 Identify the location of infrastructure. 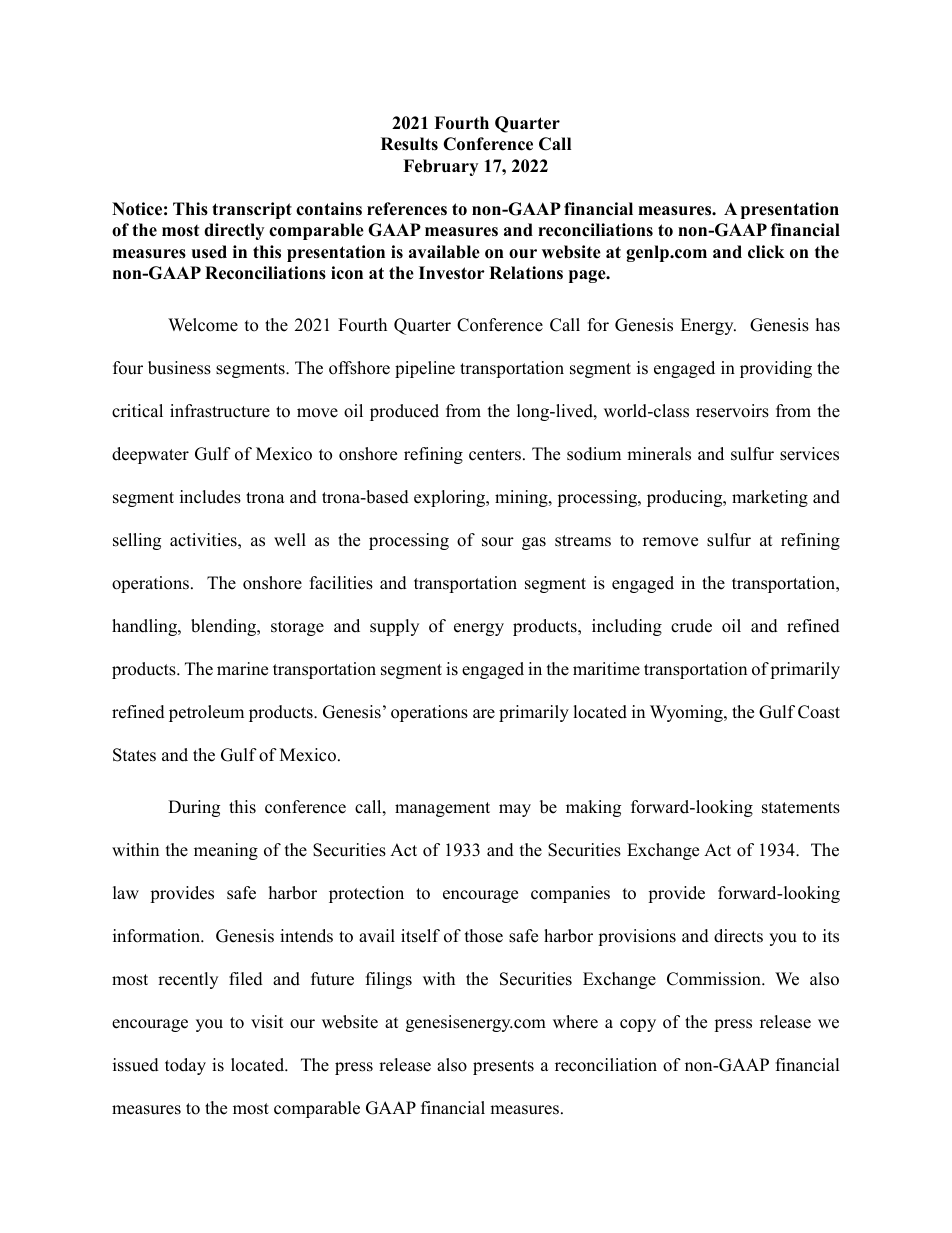
(220, 411).
